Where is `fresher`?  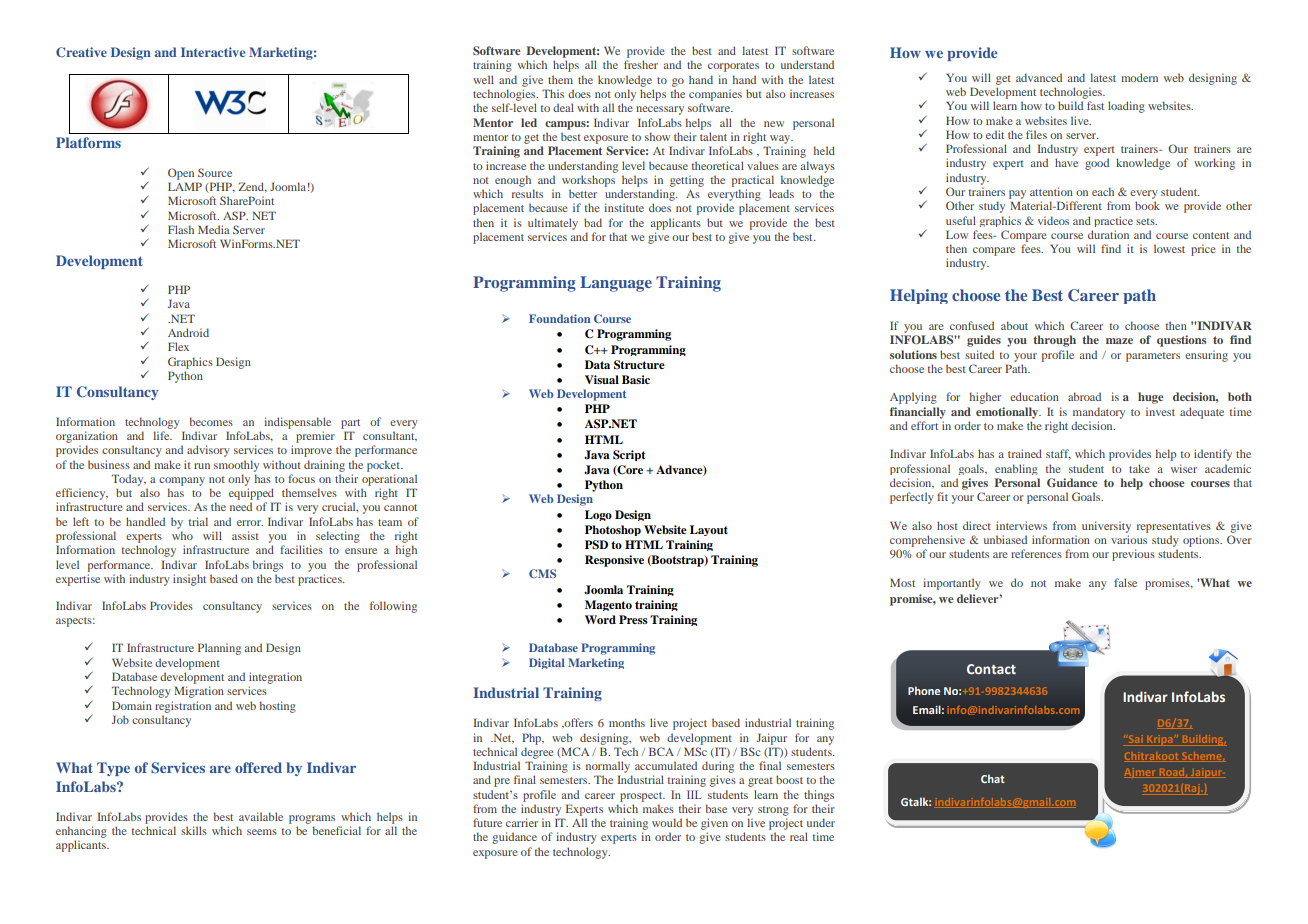 fresher is located at coordinates (641, 64).
